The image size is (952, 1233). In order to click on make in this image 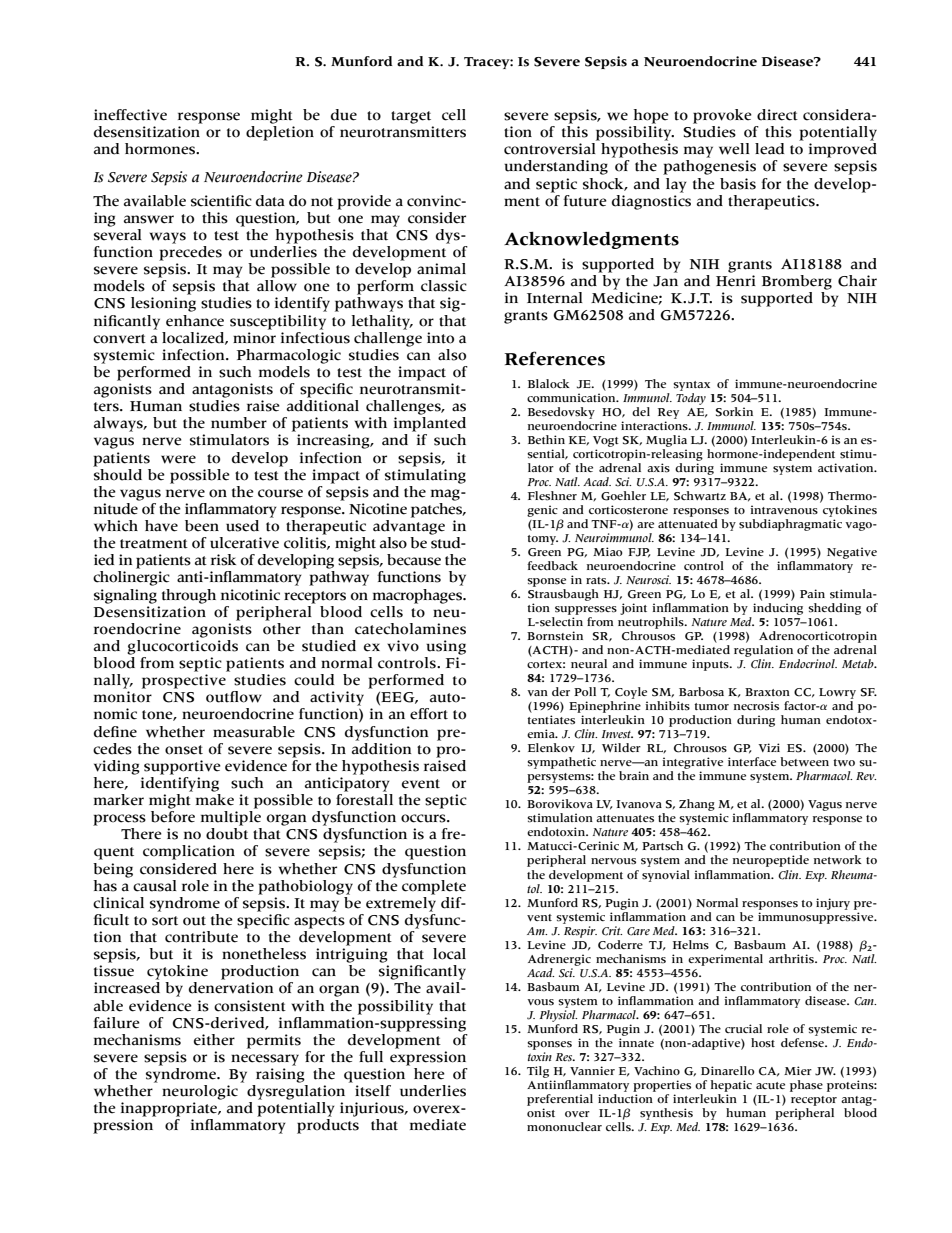, I will do `click(215, 800)`.
